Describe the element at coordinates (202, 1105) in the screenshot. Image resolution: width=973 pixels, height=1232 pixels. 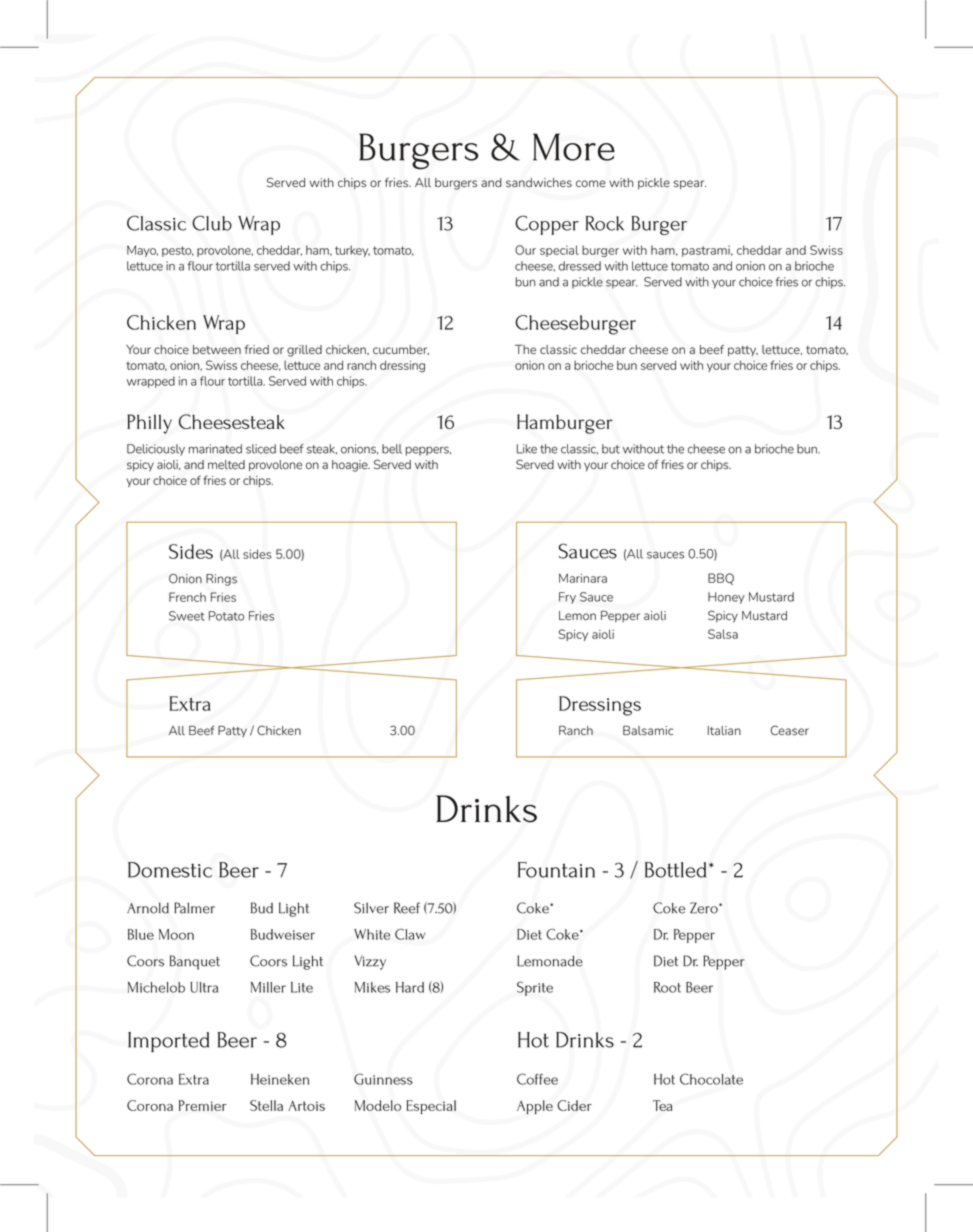
I see `Premier` at that location.
